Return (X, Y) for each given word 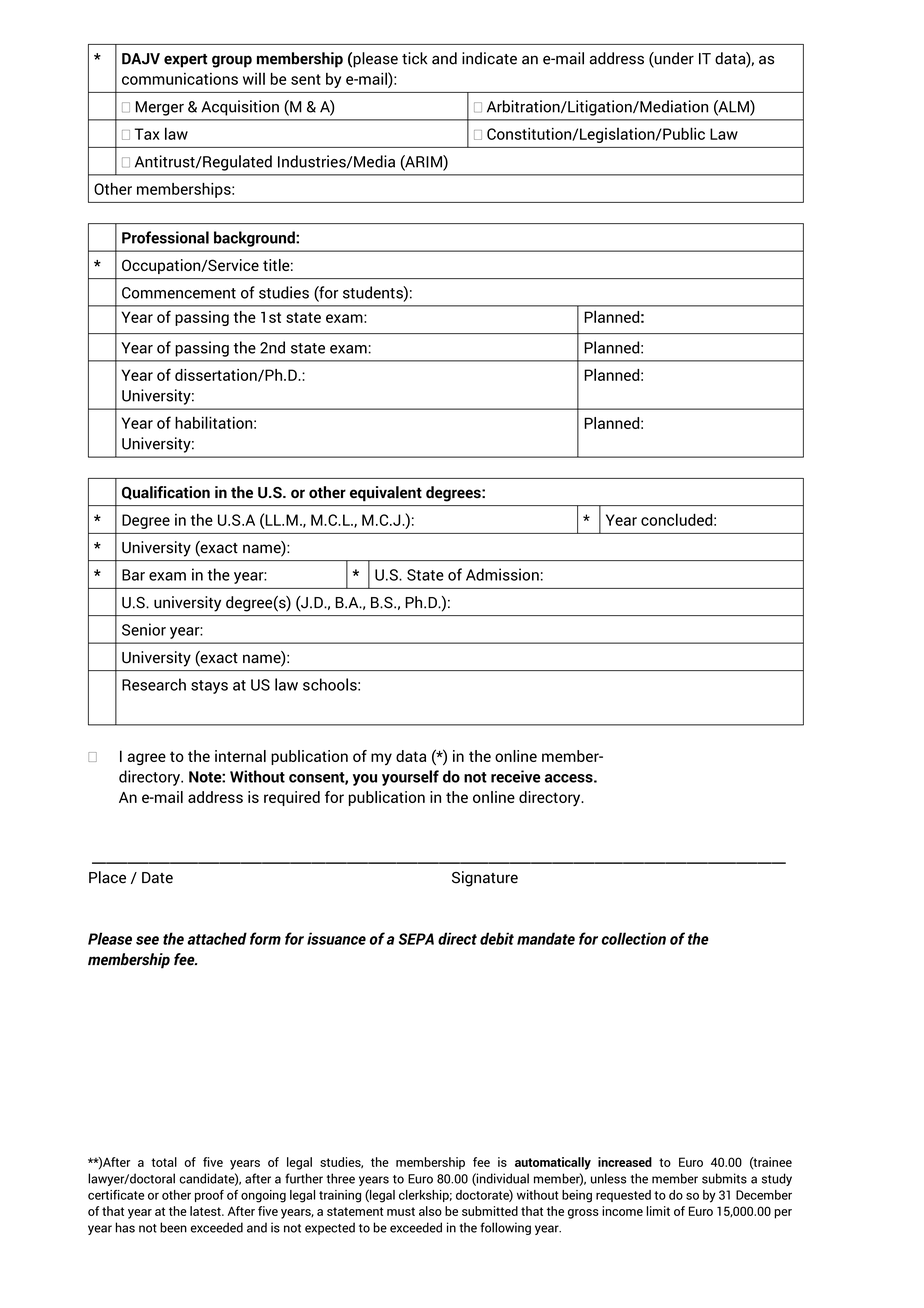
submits (724, 1178)
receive (515, 776)
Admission (502, 574)
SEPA (416, 939)
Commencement (179, 293)
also (430, 1211)
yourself (410, 778)
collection (633, 938)
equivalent (386, 494)
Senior (144, 629)
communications (180, 79)
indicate (489, 58)
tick (414, 58)
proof (209, 1196)
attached (217, 938)
